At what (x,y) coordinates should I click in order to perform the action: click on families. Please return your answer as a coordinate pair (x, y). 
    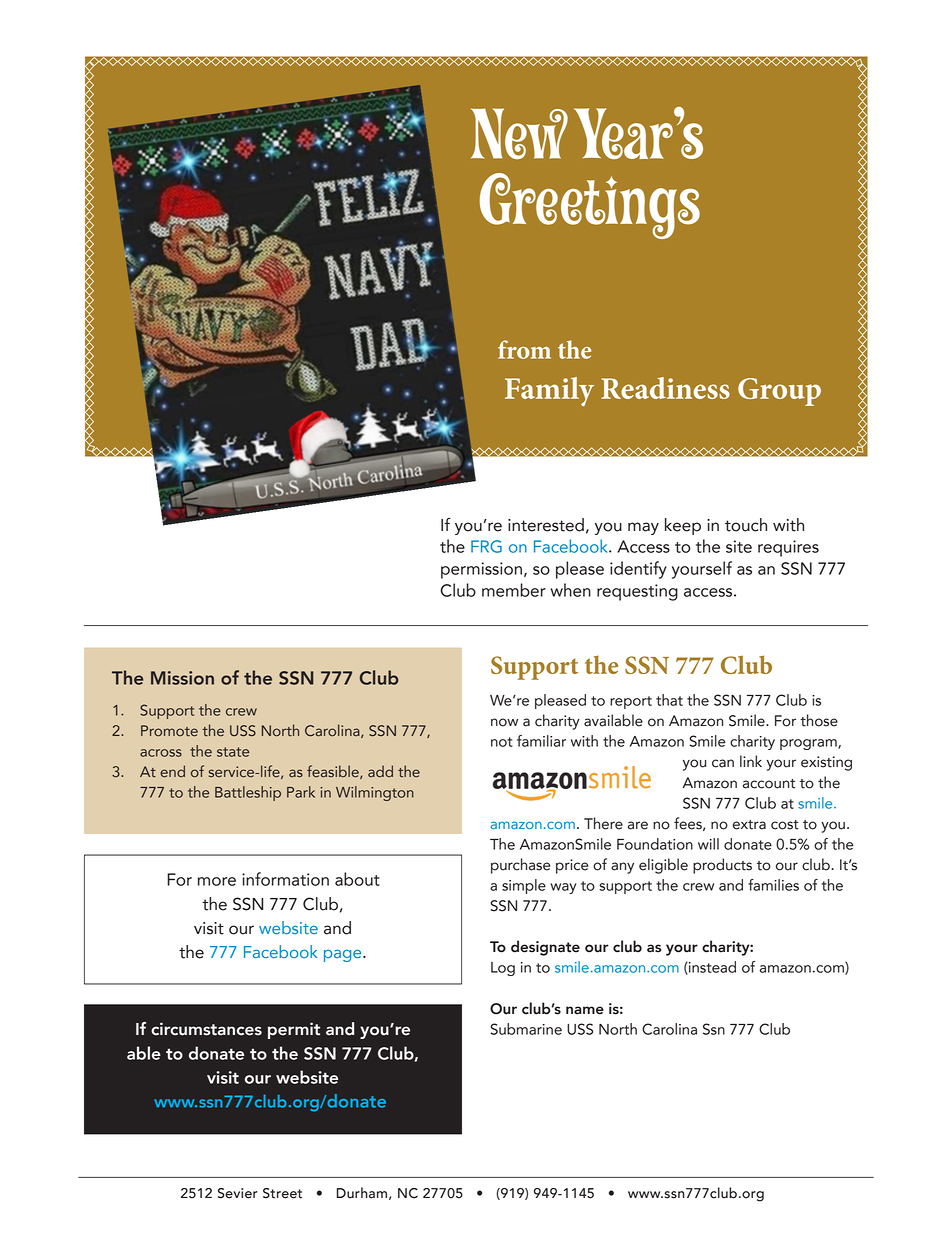
    Looking at the image, I should click on (773, 885).
